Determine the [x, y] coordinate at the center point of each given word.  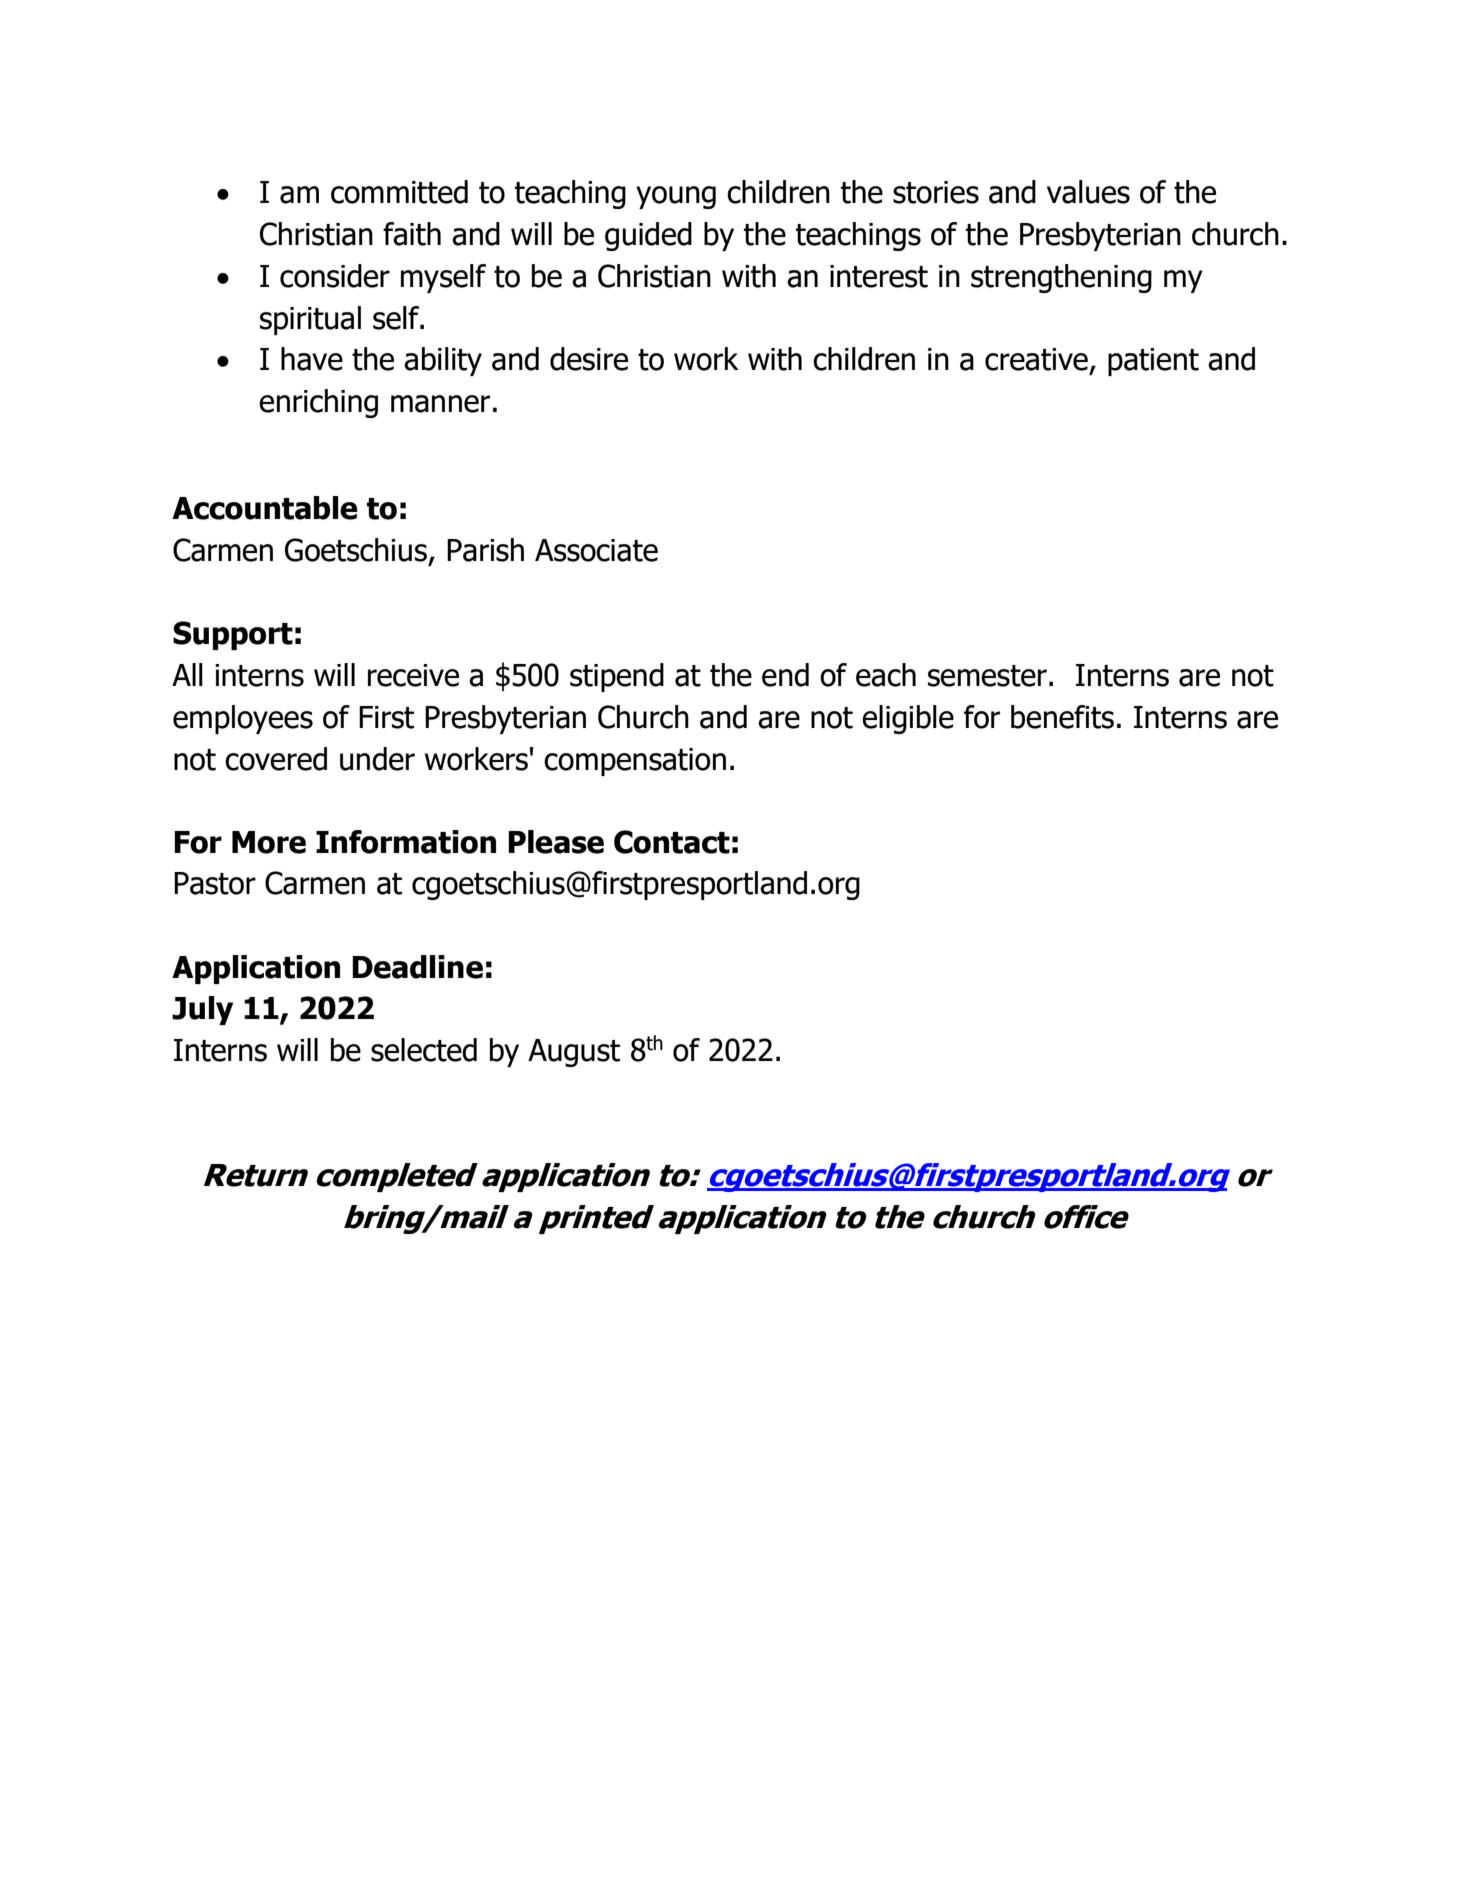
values [1088, 192]
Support [233, 635]
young [676, 197]
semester [987, 676]
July [202, 1010]
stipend [617, 677]
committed [399, 192]
